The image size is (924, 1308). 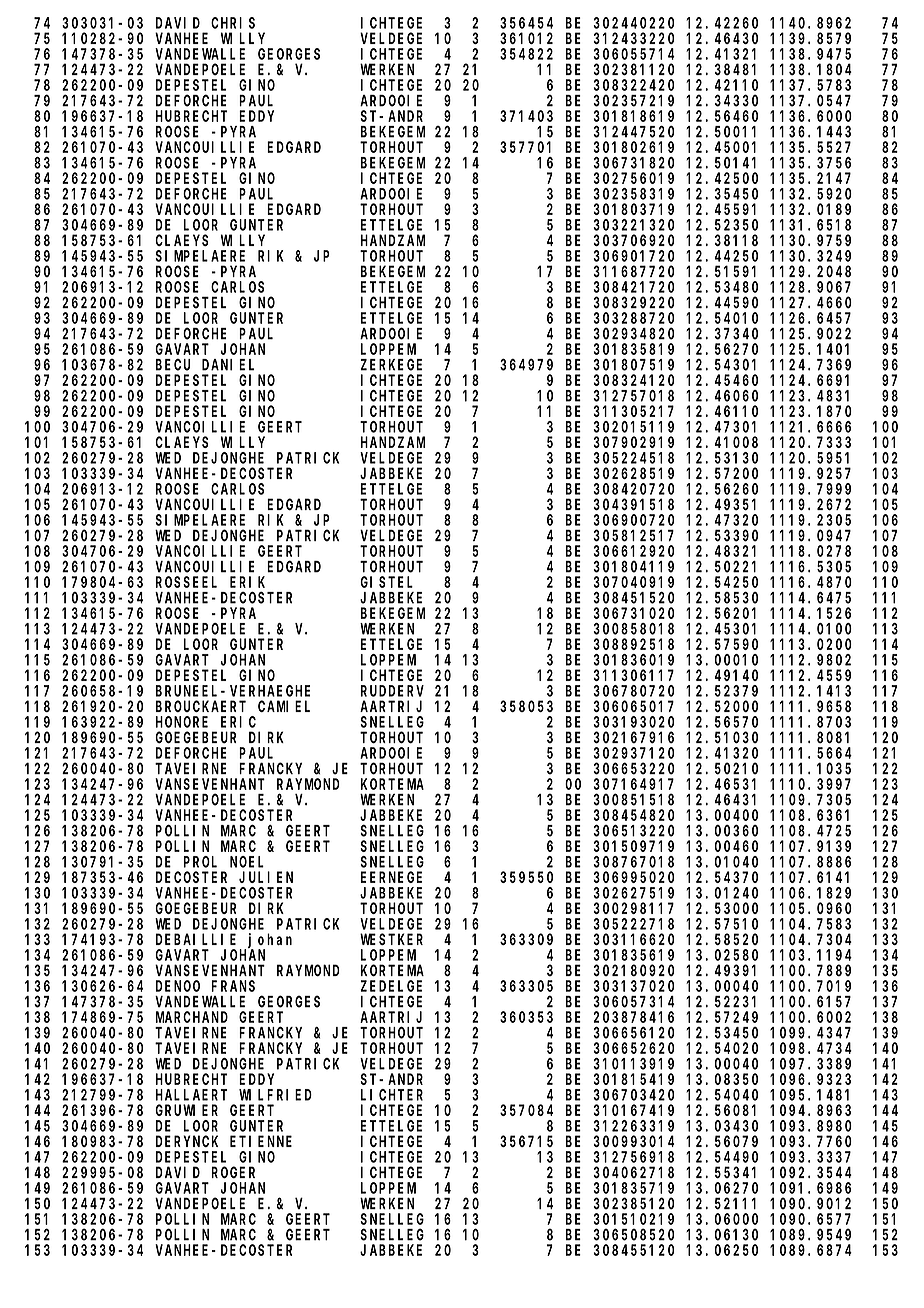 What do you see at coordinates (233, 986) in the image?
I see `FRANS` at bounding box center [233, 986].
